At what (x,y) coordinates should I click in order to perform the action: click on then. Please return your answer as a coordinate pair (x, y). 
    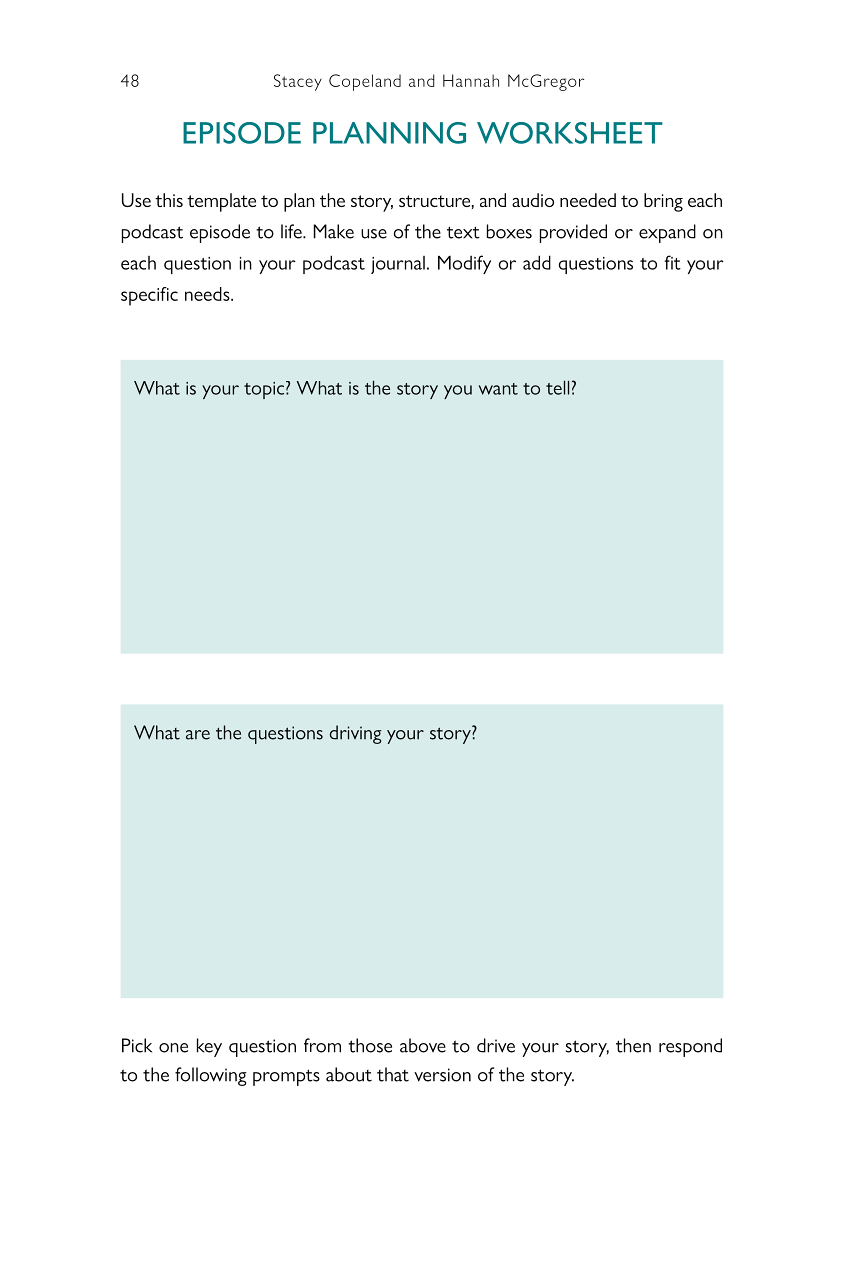
    Looking at the image, I should click on (633, 1045).
